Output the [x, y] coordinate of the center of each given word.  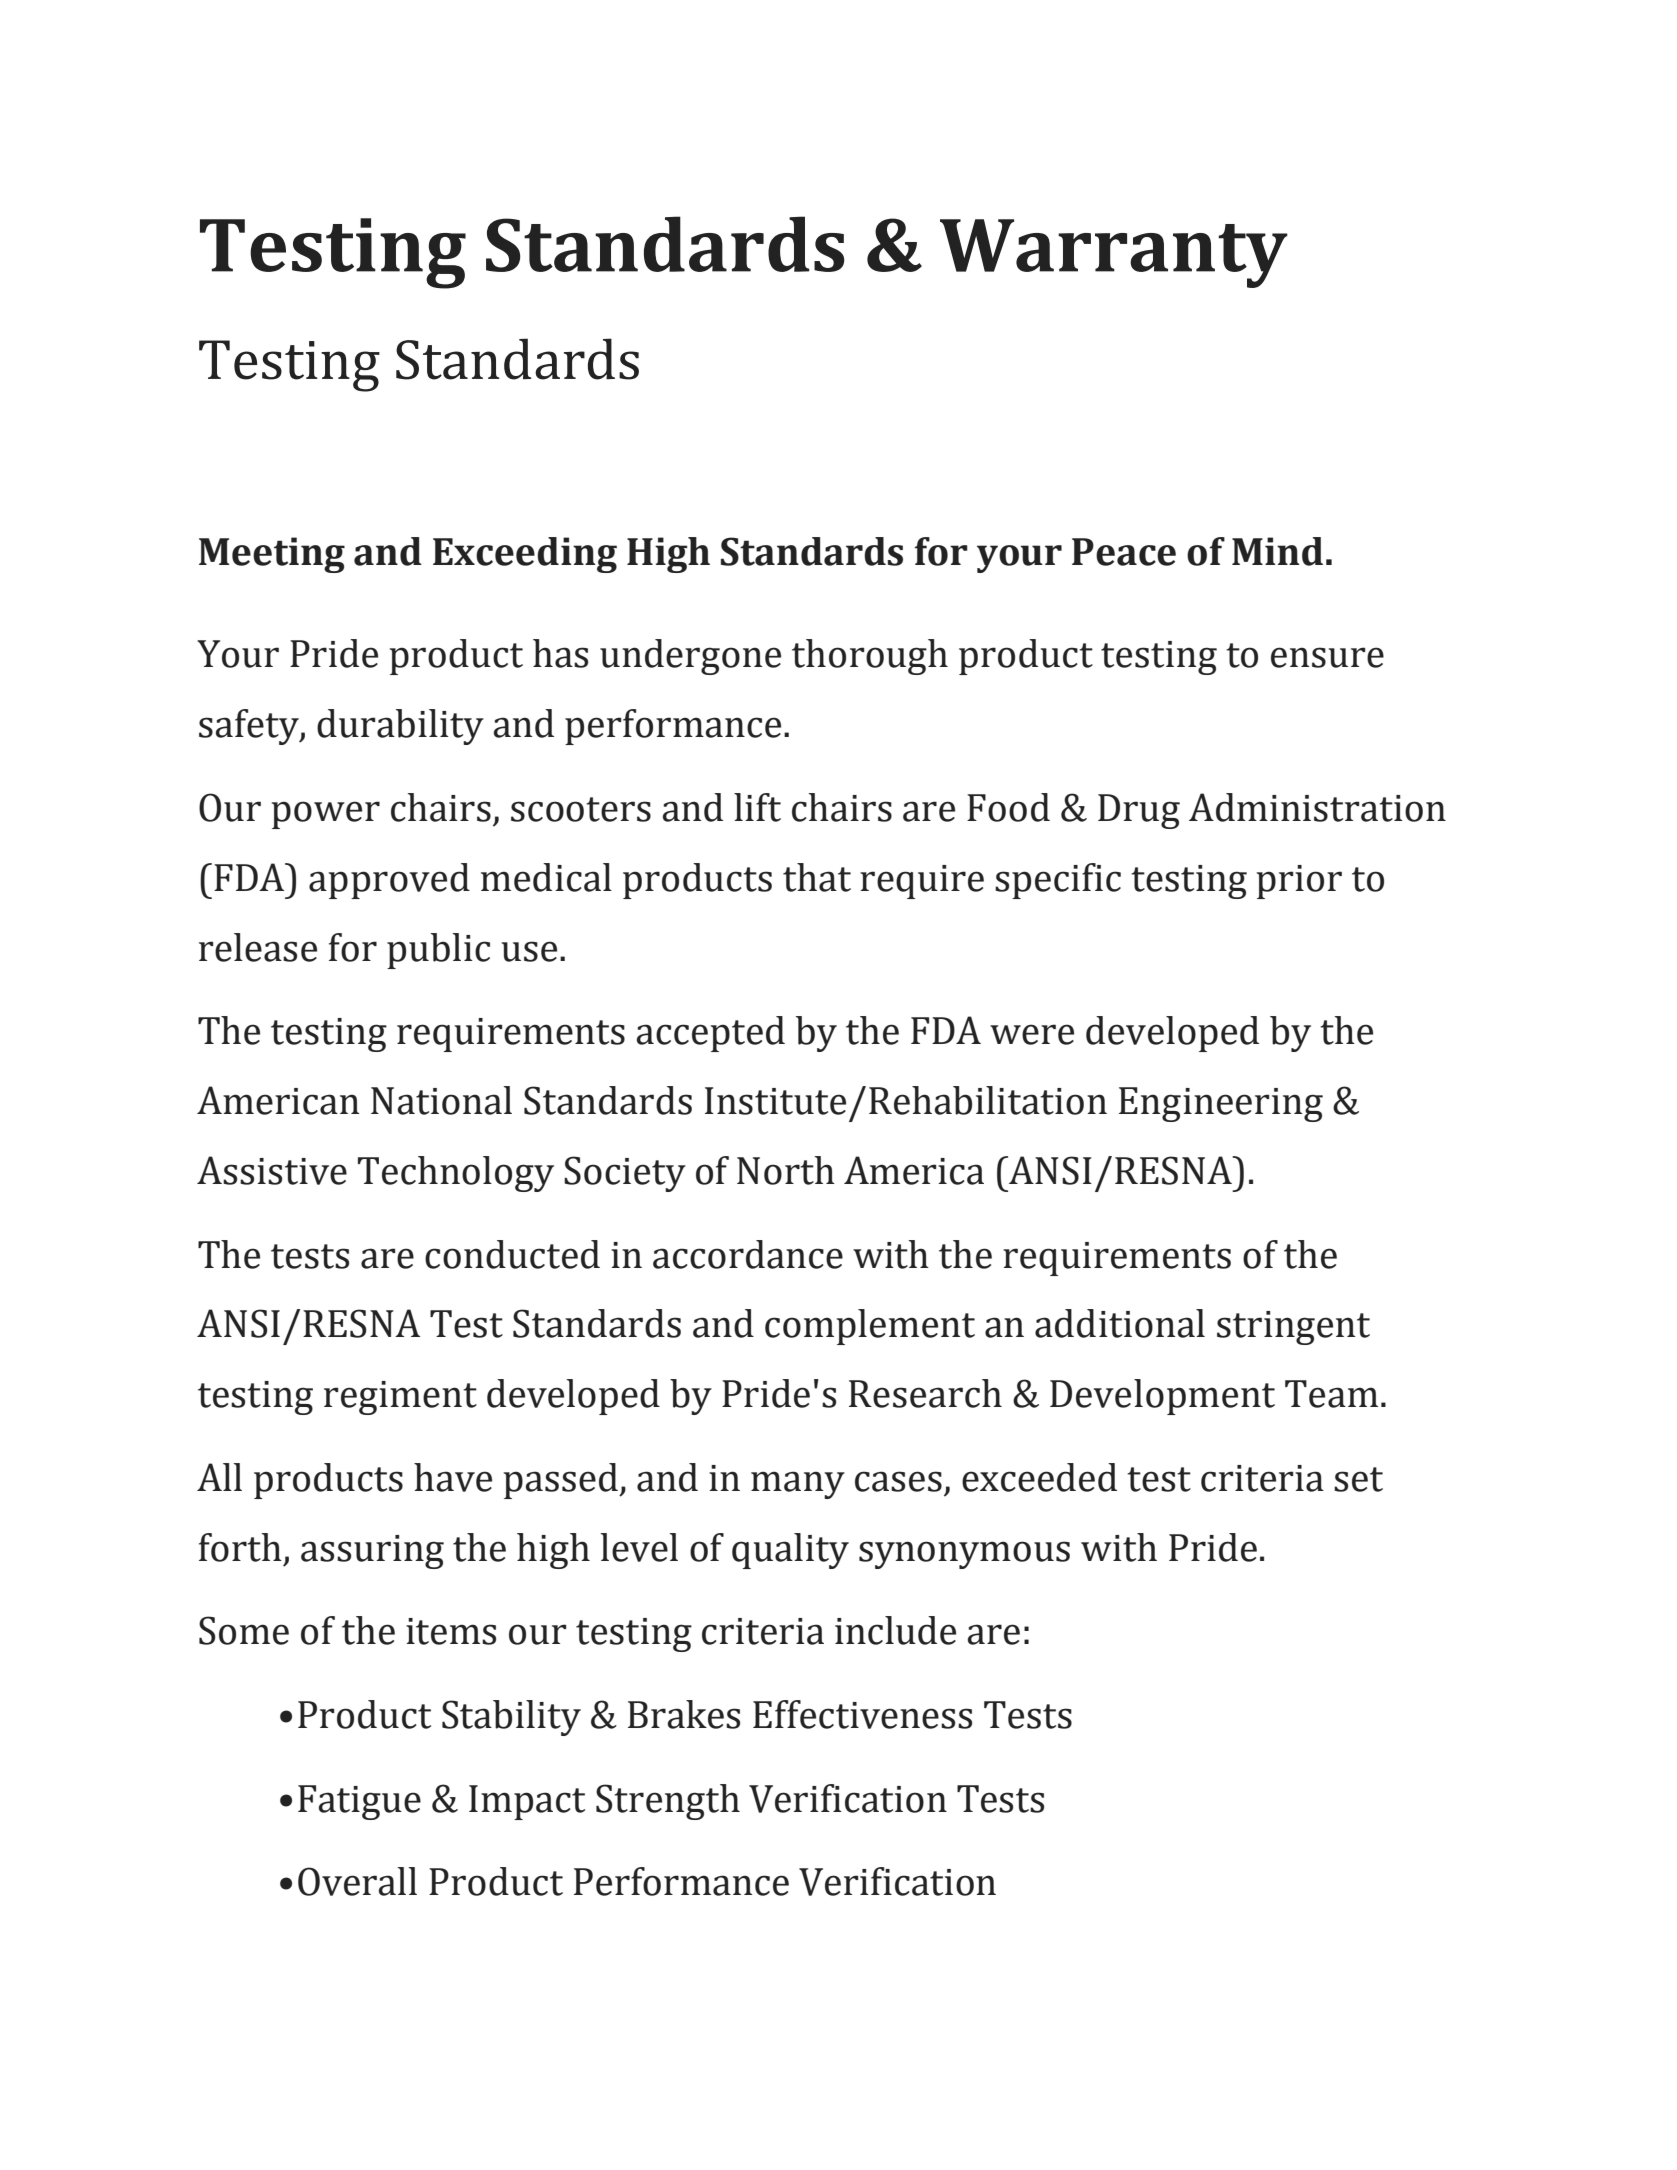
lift [757, 807]
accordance [748, 1254]
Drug [1139, 811]
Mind [1277, 551]
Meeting [272, 555]
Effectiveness [862, 1714]
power [326, 815]
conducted [512, 1254]
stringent [1293, 1328]
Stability [511, 1718]
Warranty [1114, 253]
